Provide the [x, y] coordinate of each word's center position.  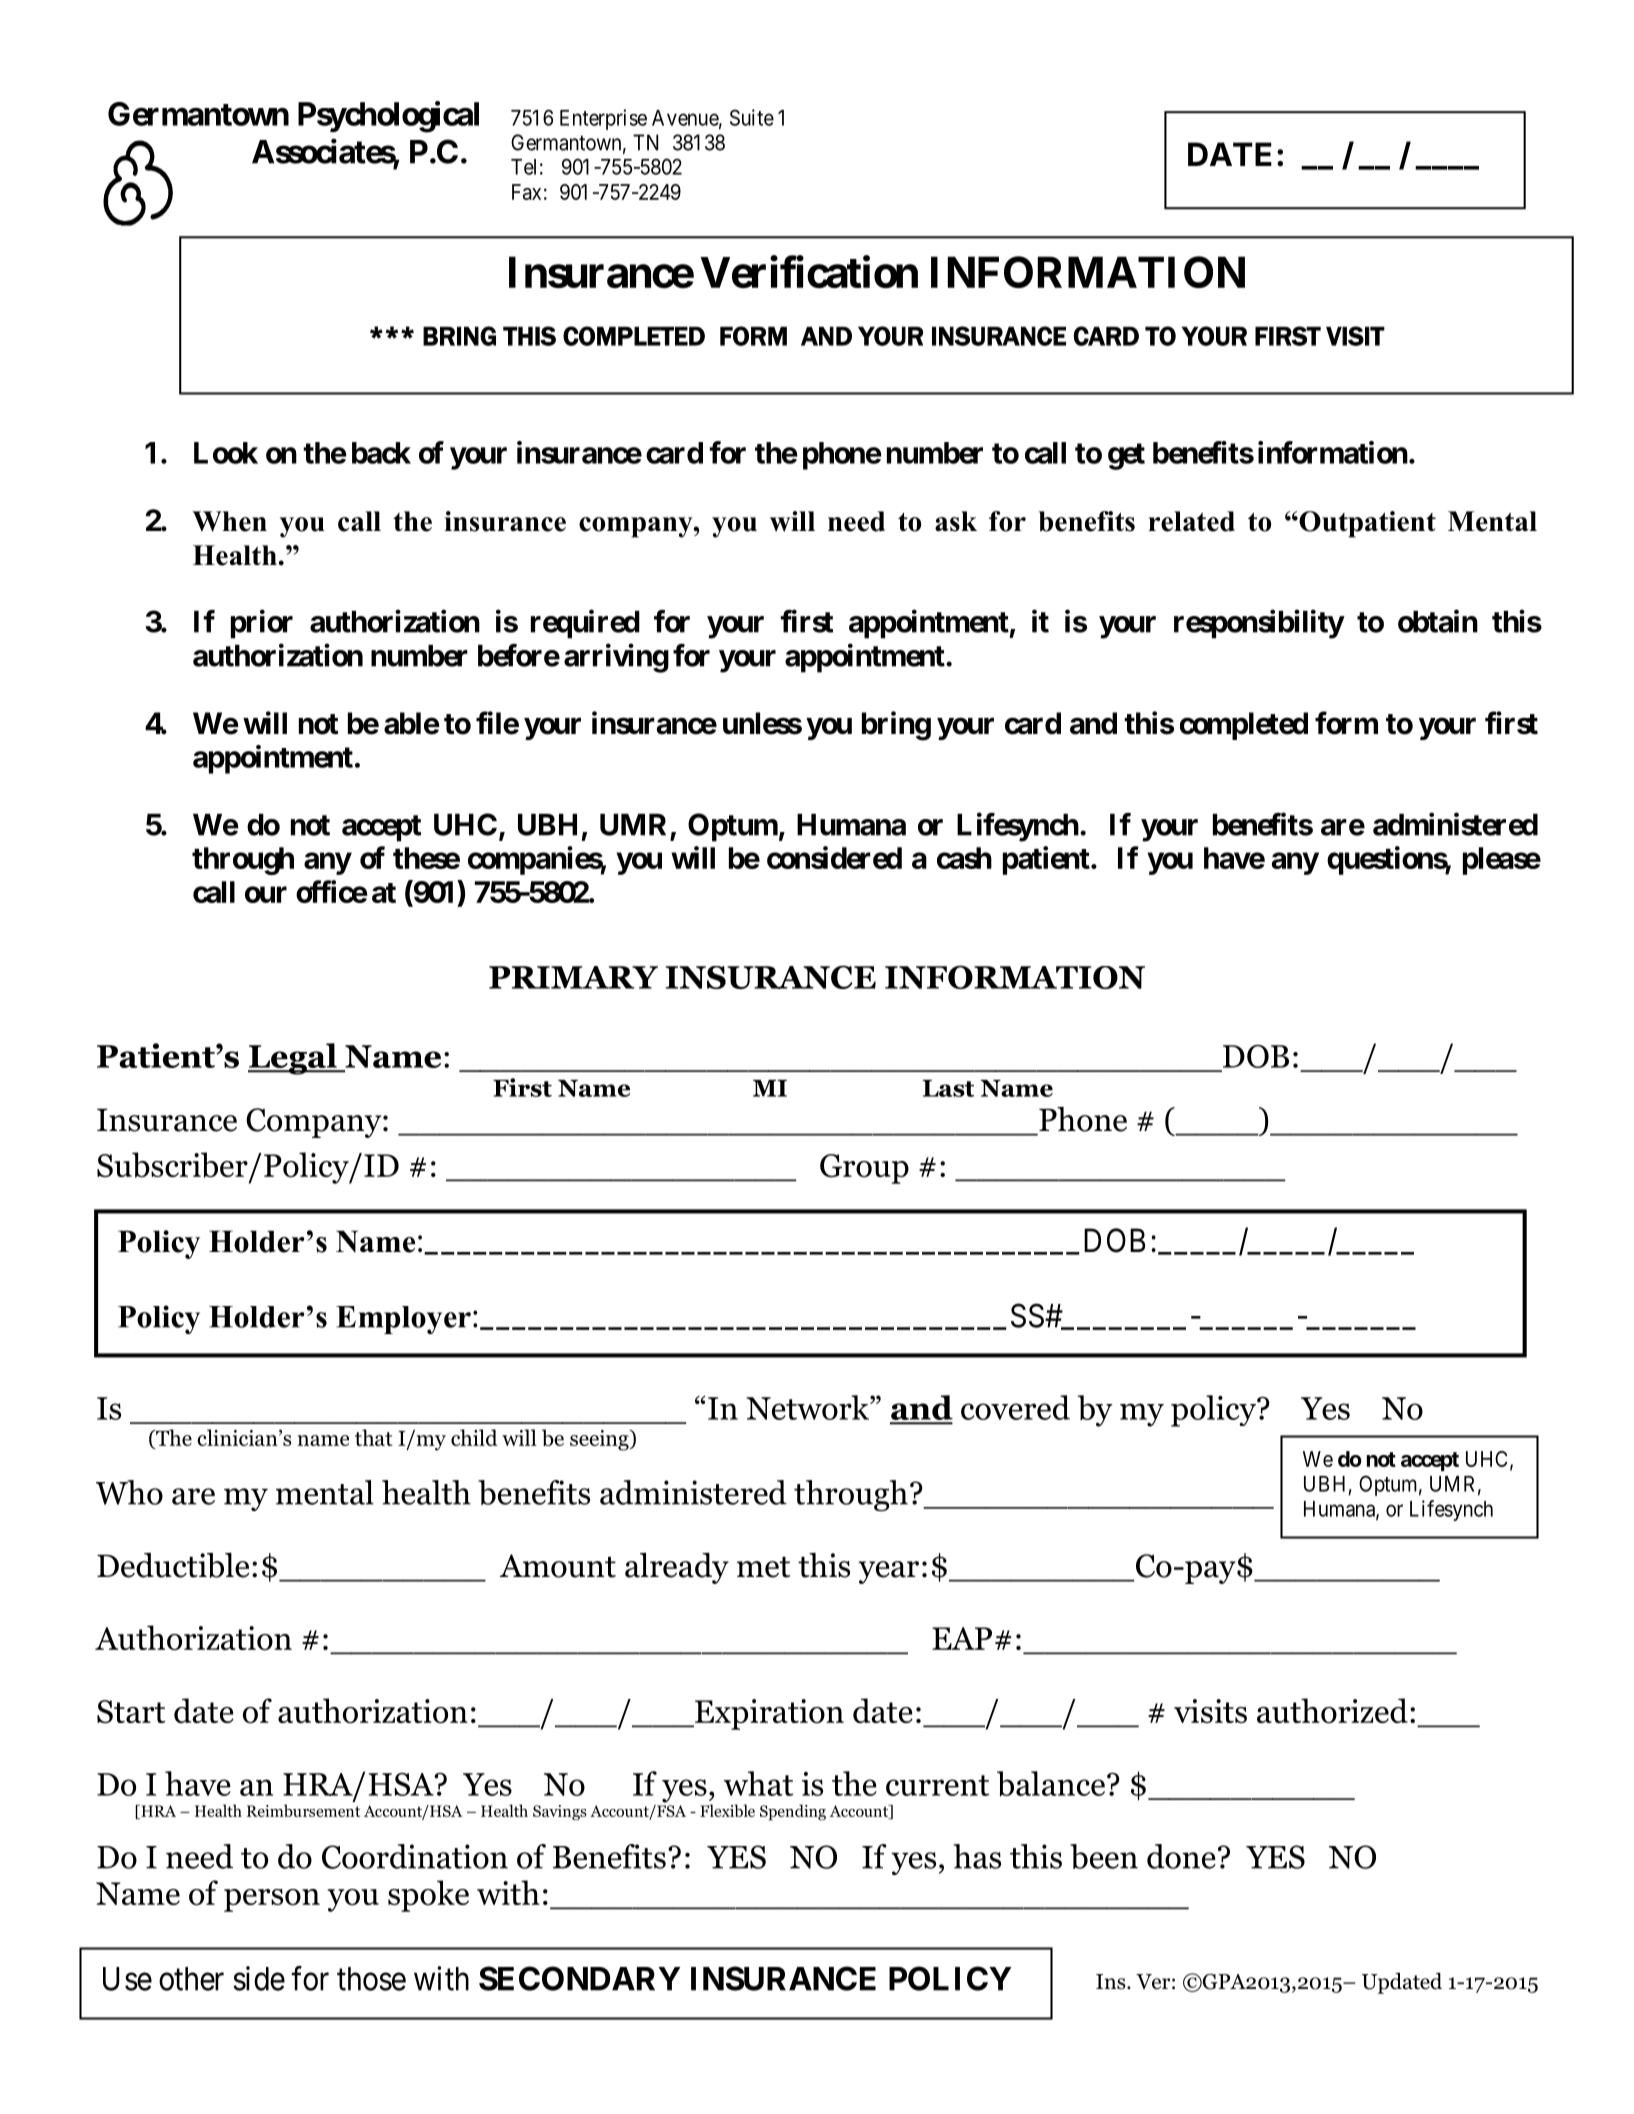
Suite [752, 117]
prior [262, 624]
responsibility [1259, 624]
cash [964, 858]
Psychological [388, 117]
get [1126, 456]
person [272, 1900]
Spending [793, 1812]
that [373, 1437]
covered [1015, 1407]
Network [808, 1407]
